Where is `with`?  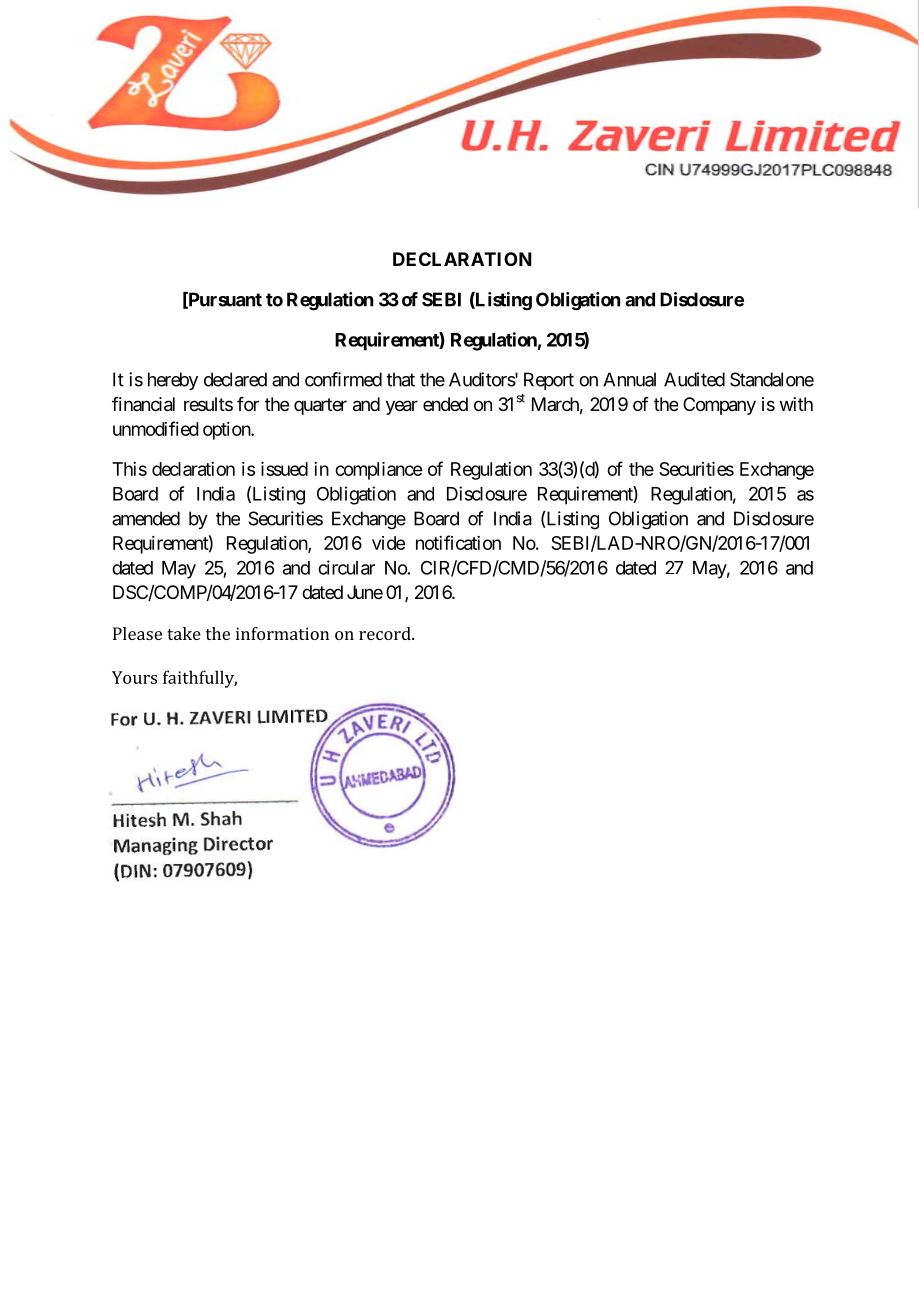
with is located at coordinates (796, 404).
